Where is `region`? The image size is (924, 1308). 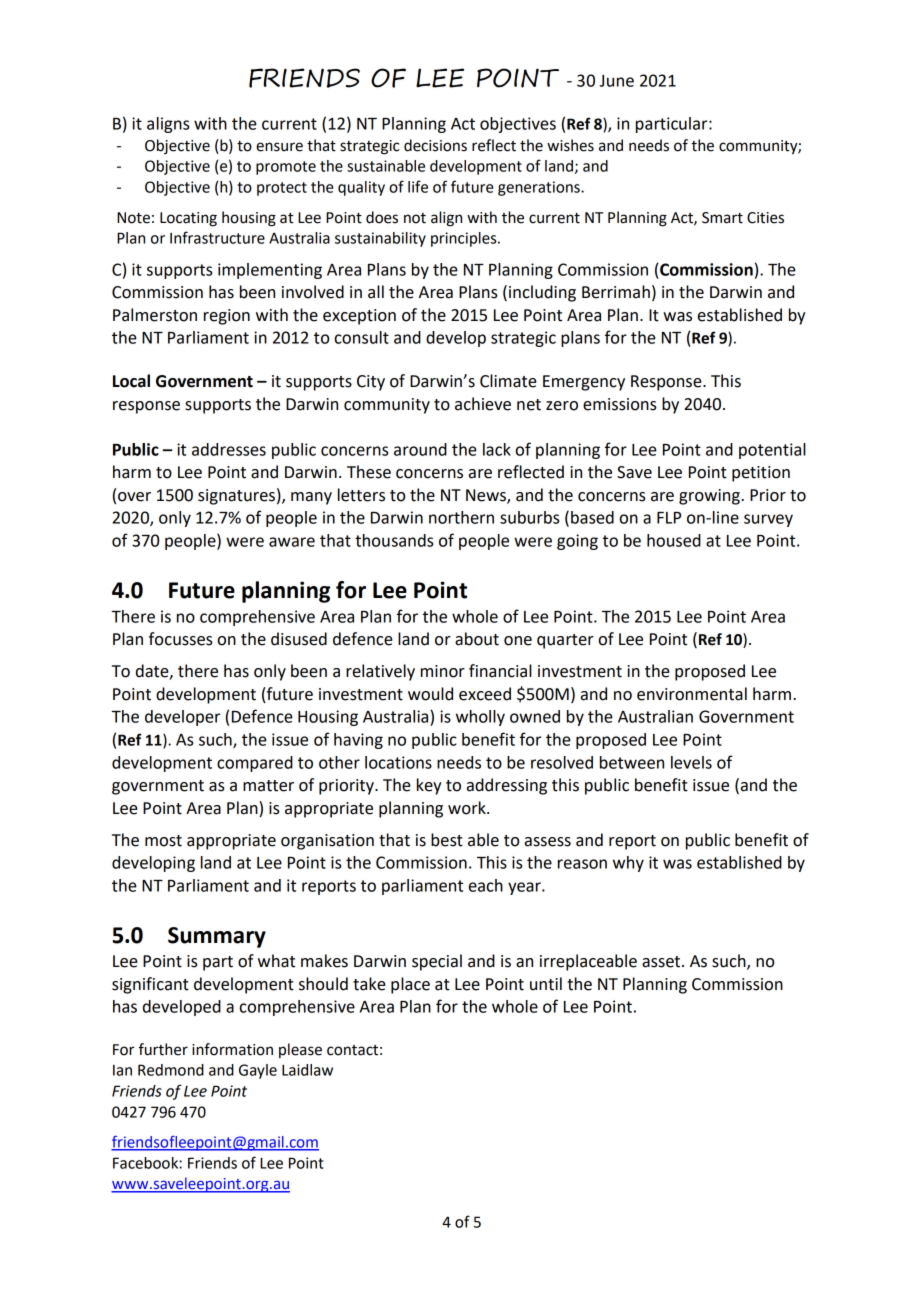 region is located at coordinates (227, 317).
